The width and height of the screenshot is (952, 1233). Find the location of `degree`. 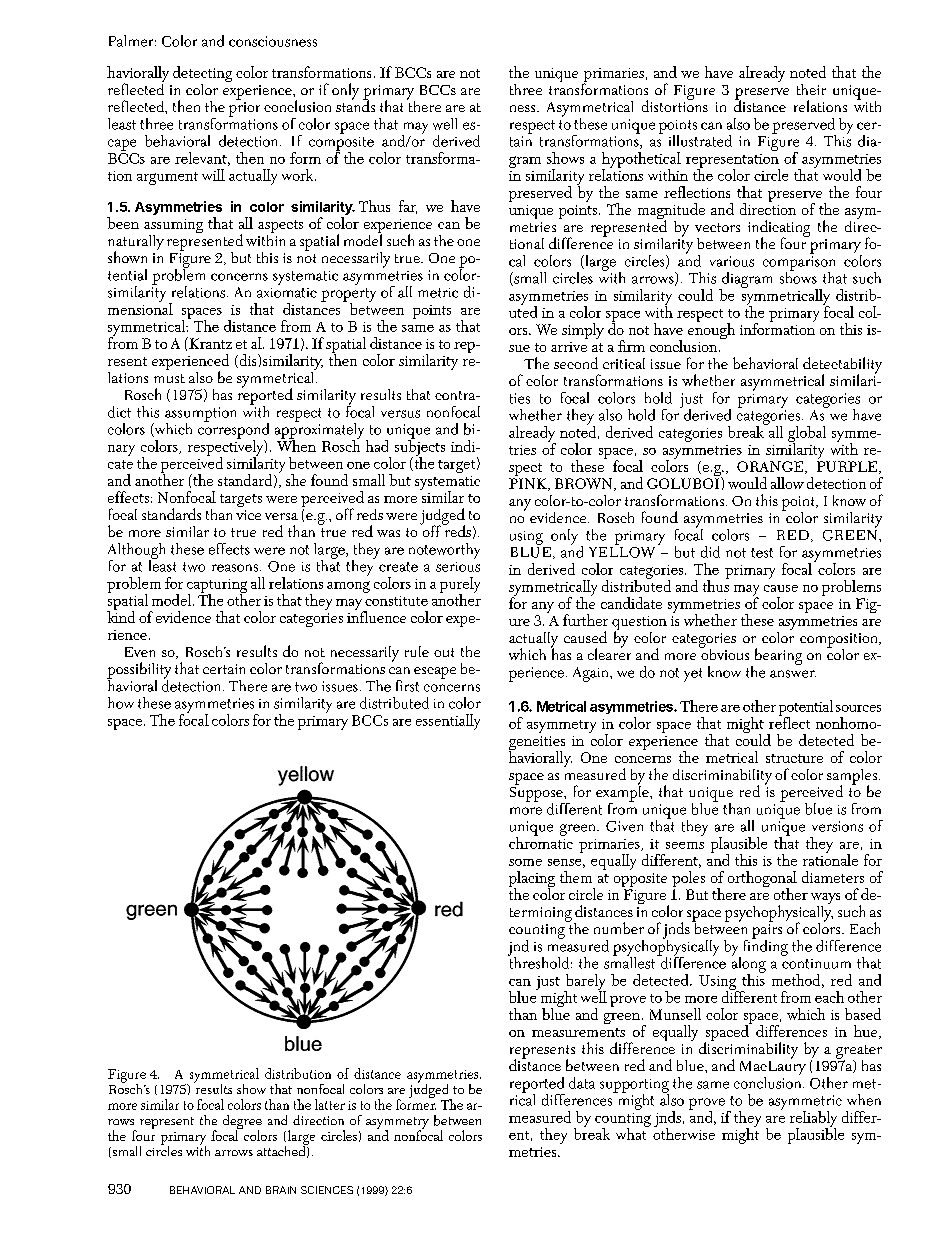

degree is located at coordinates (242, 1123).
